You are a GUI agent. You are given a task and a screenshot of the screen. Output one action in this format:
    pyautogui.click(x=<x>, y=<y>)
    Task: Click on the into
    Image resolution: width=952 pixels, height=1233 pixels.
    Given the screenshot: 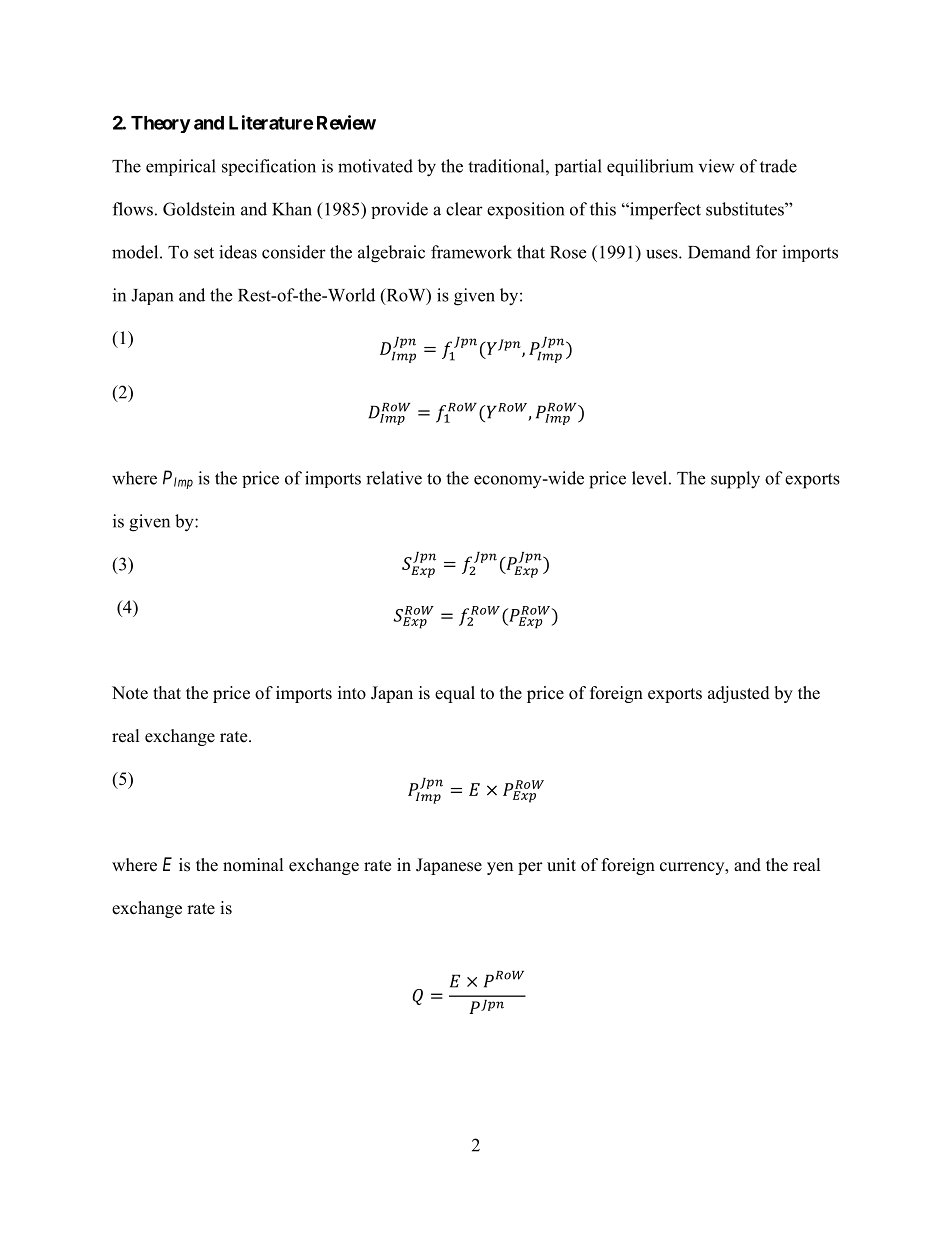 What is the action you would take?
    pyautogui.click(x=352, y=693)
